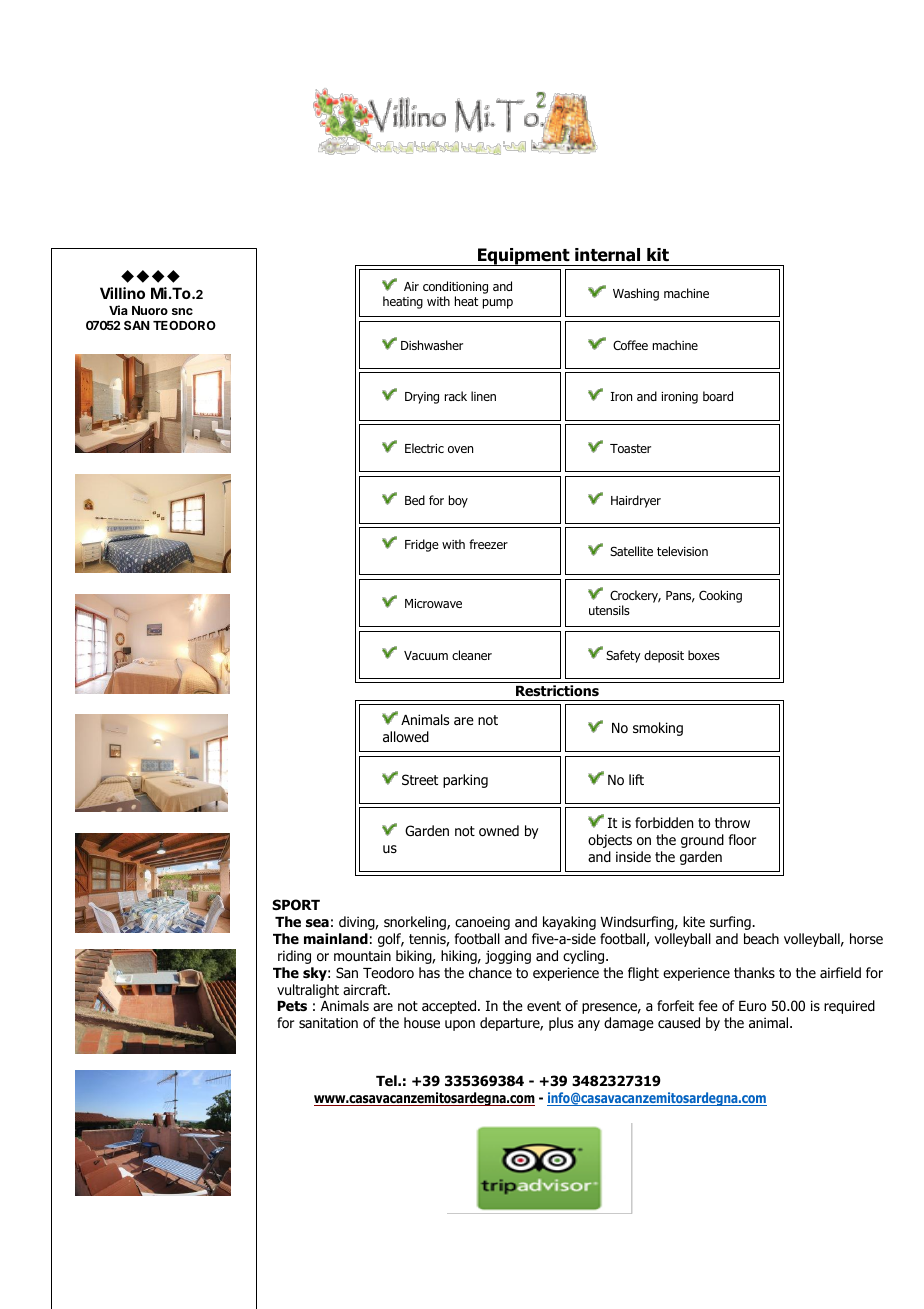 The width and height of the screenshot is (924, 1309). What do you see at coordinates (424, 448) in the screenshot?
I see `Electric` at bounding box center [424, 448].
